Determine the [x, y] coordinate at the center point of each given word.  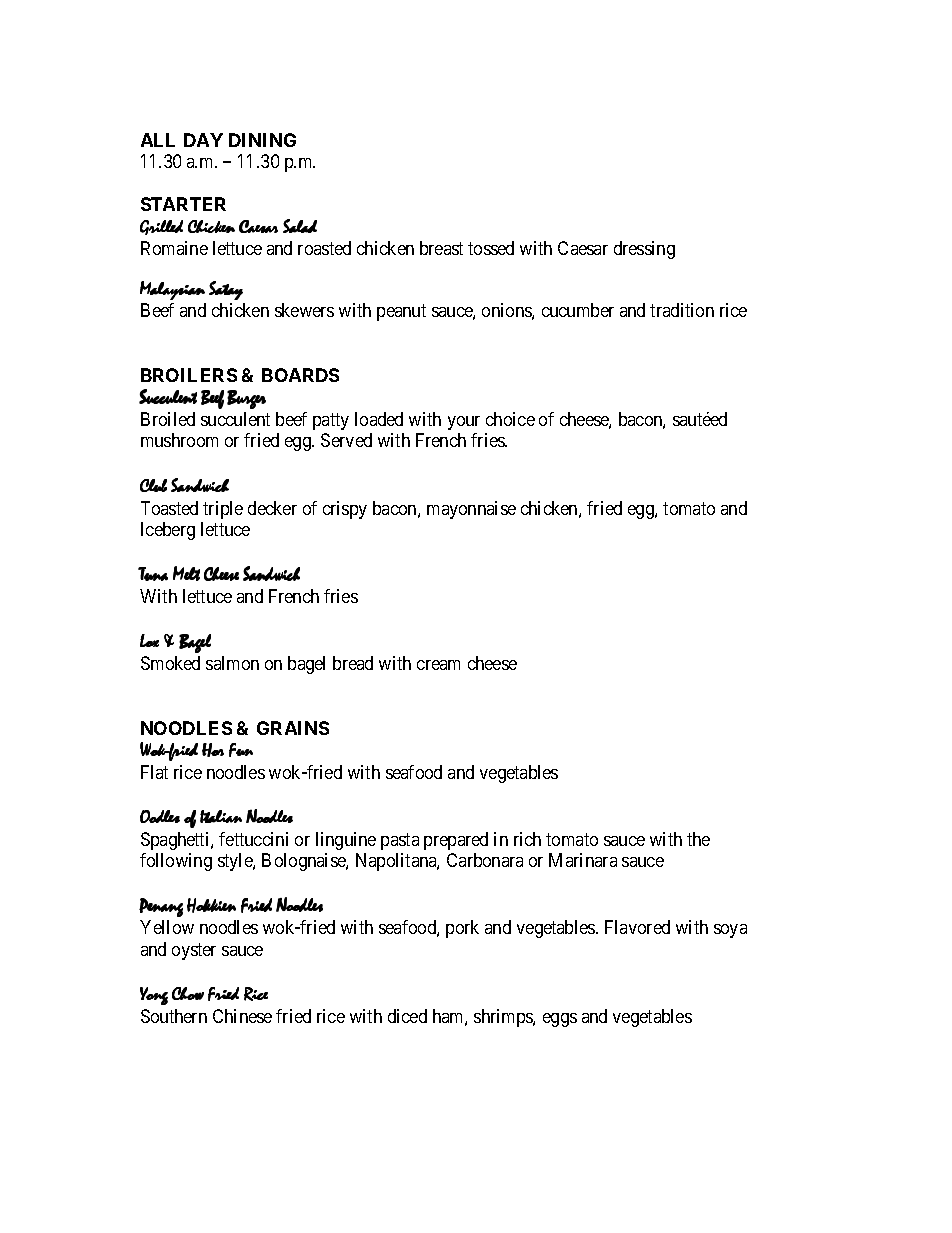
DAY [203, 140]
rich [527, 839]
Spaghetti [176, 841]
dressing [644, 250]
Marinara [583, 860]
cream [438, 665]
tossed [491, 248]
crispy [345, 510]
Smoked [170, 663]
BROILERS [189, 375]
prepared [456, 841]
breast [441, 248]
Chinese [242, 1016]
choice [510, 419]
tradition [682, 310]
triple [223, 510]
